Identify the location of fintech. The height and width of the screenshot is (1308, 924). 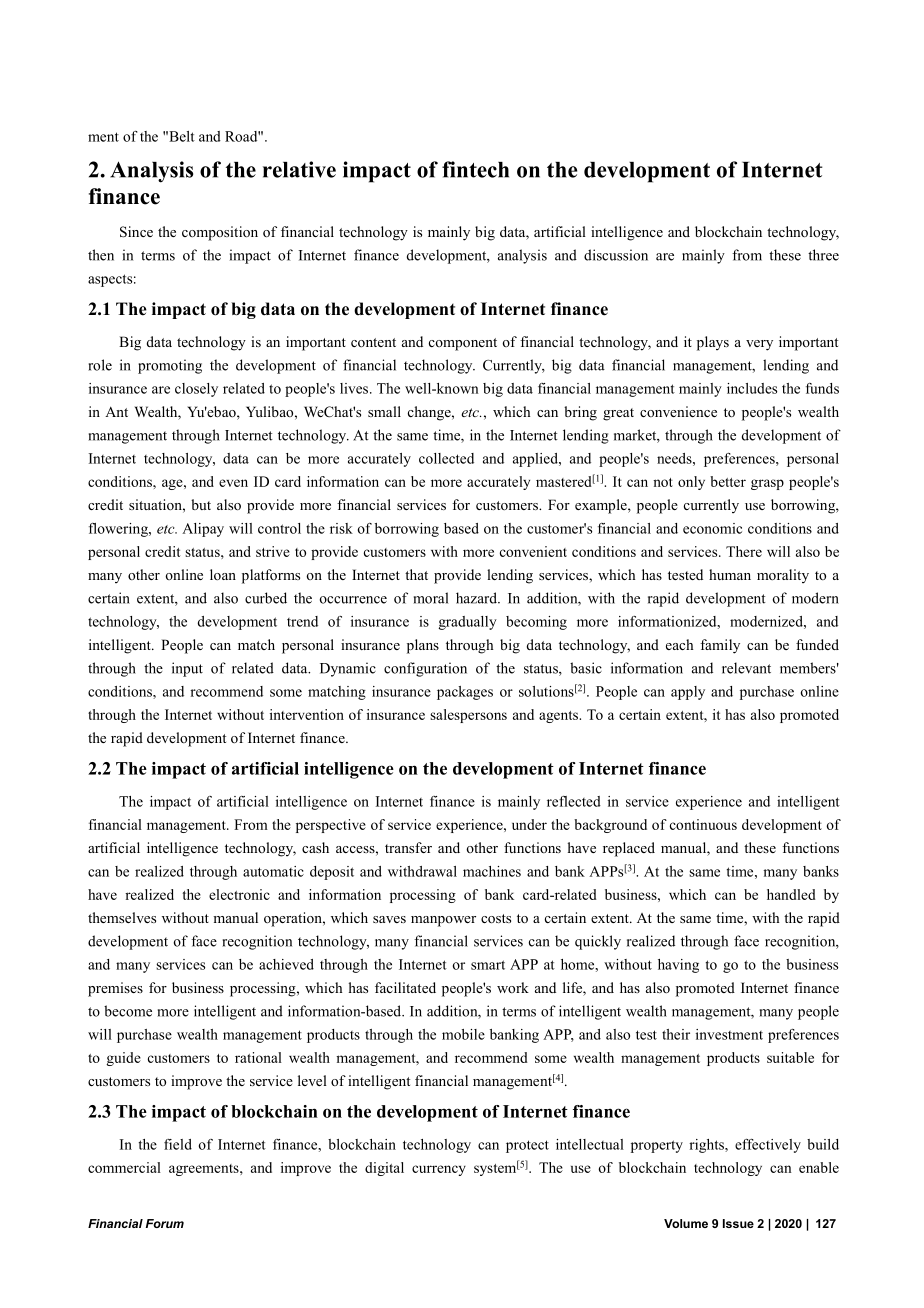
(475, 169).
